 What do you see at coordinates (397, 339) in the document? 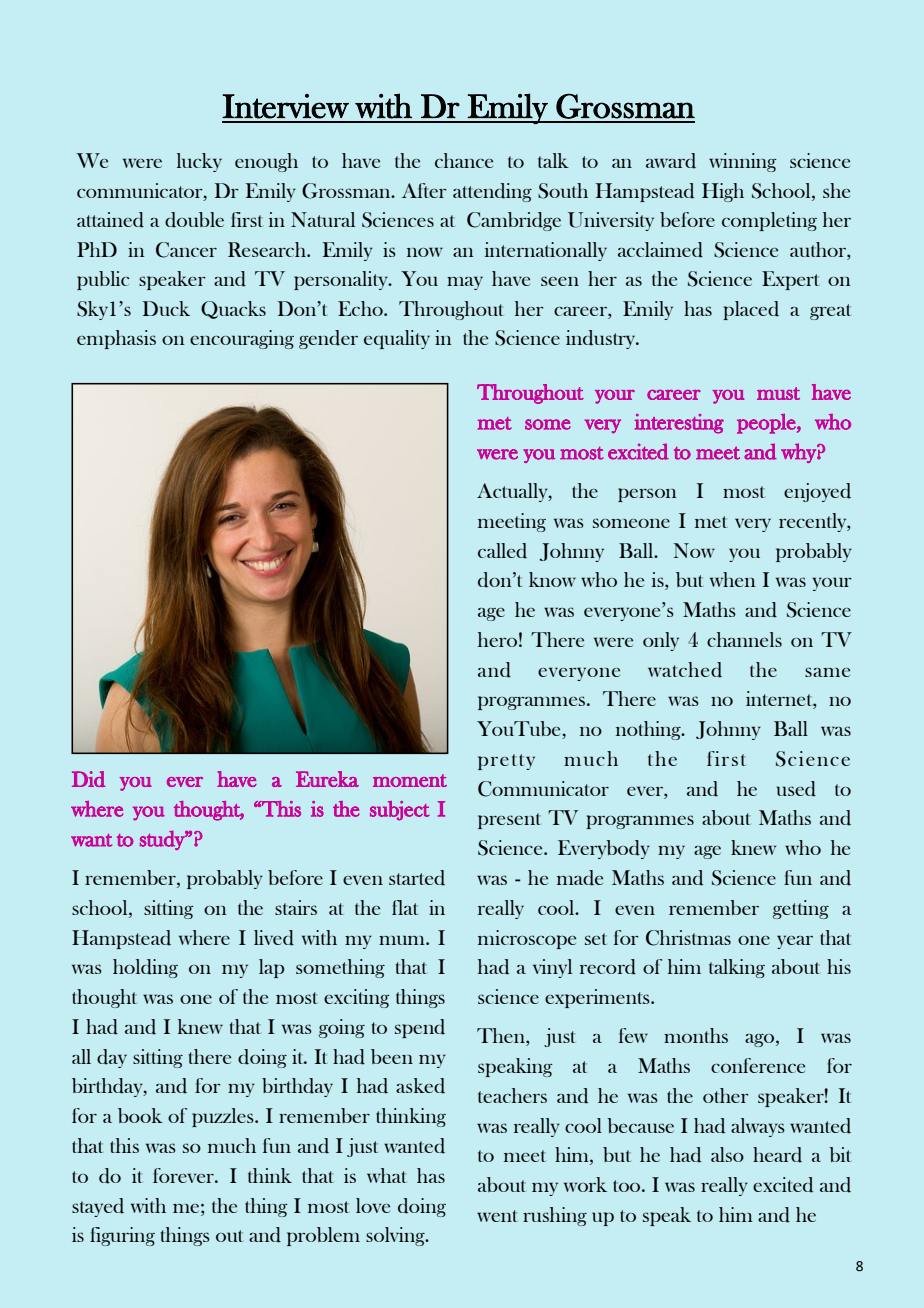
I see `equality` at bounding box center [397, 339].
